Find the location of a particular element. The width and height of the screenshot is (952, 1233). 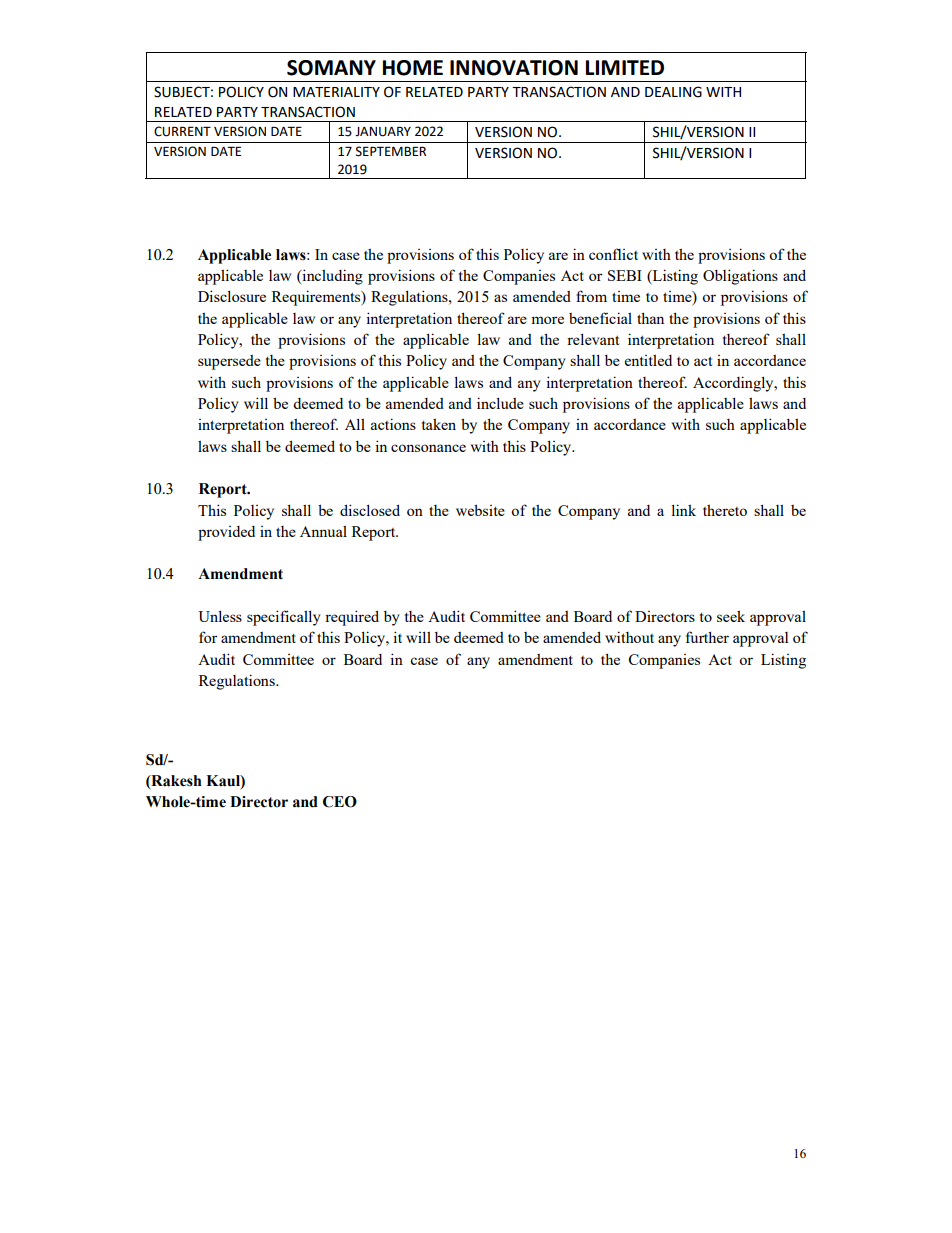

HOME is located at coordinates (413, 68).
